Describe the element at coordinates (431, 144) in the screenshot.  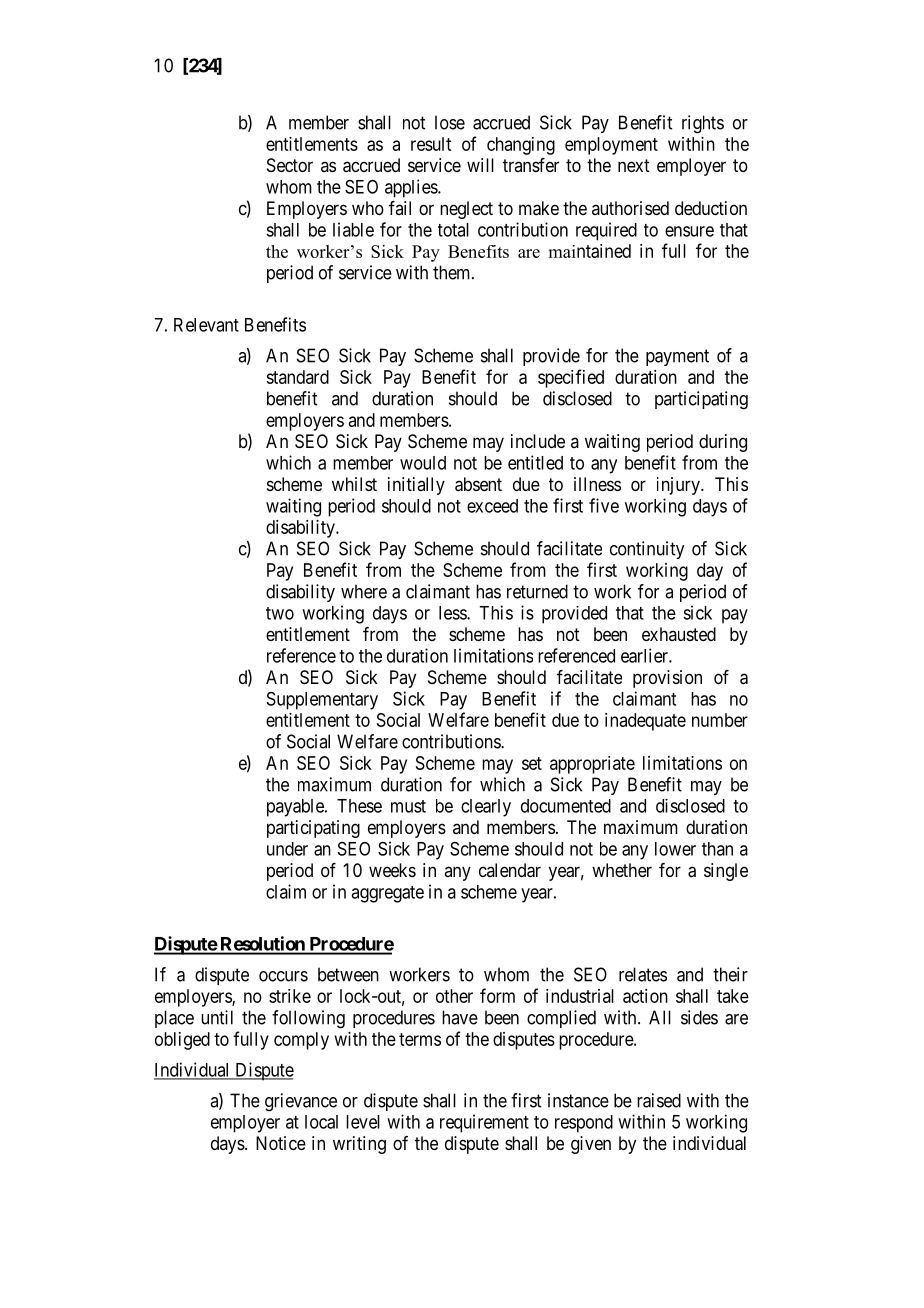
I see `result` at that location.
